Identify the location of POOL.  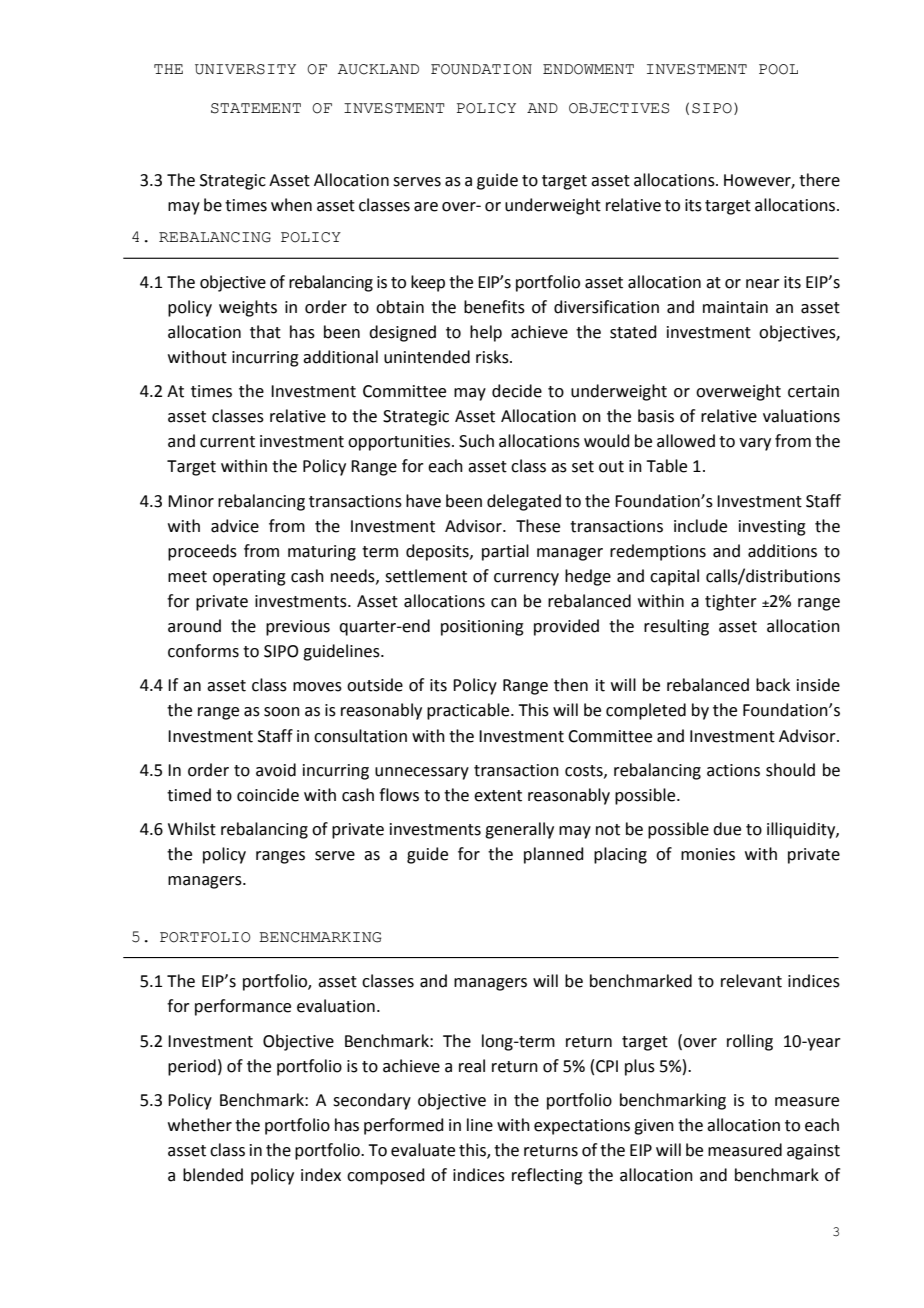
(778, 69).
